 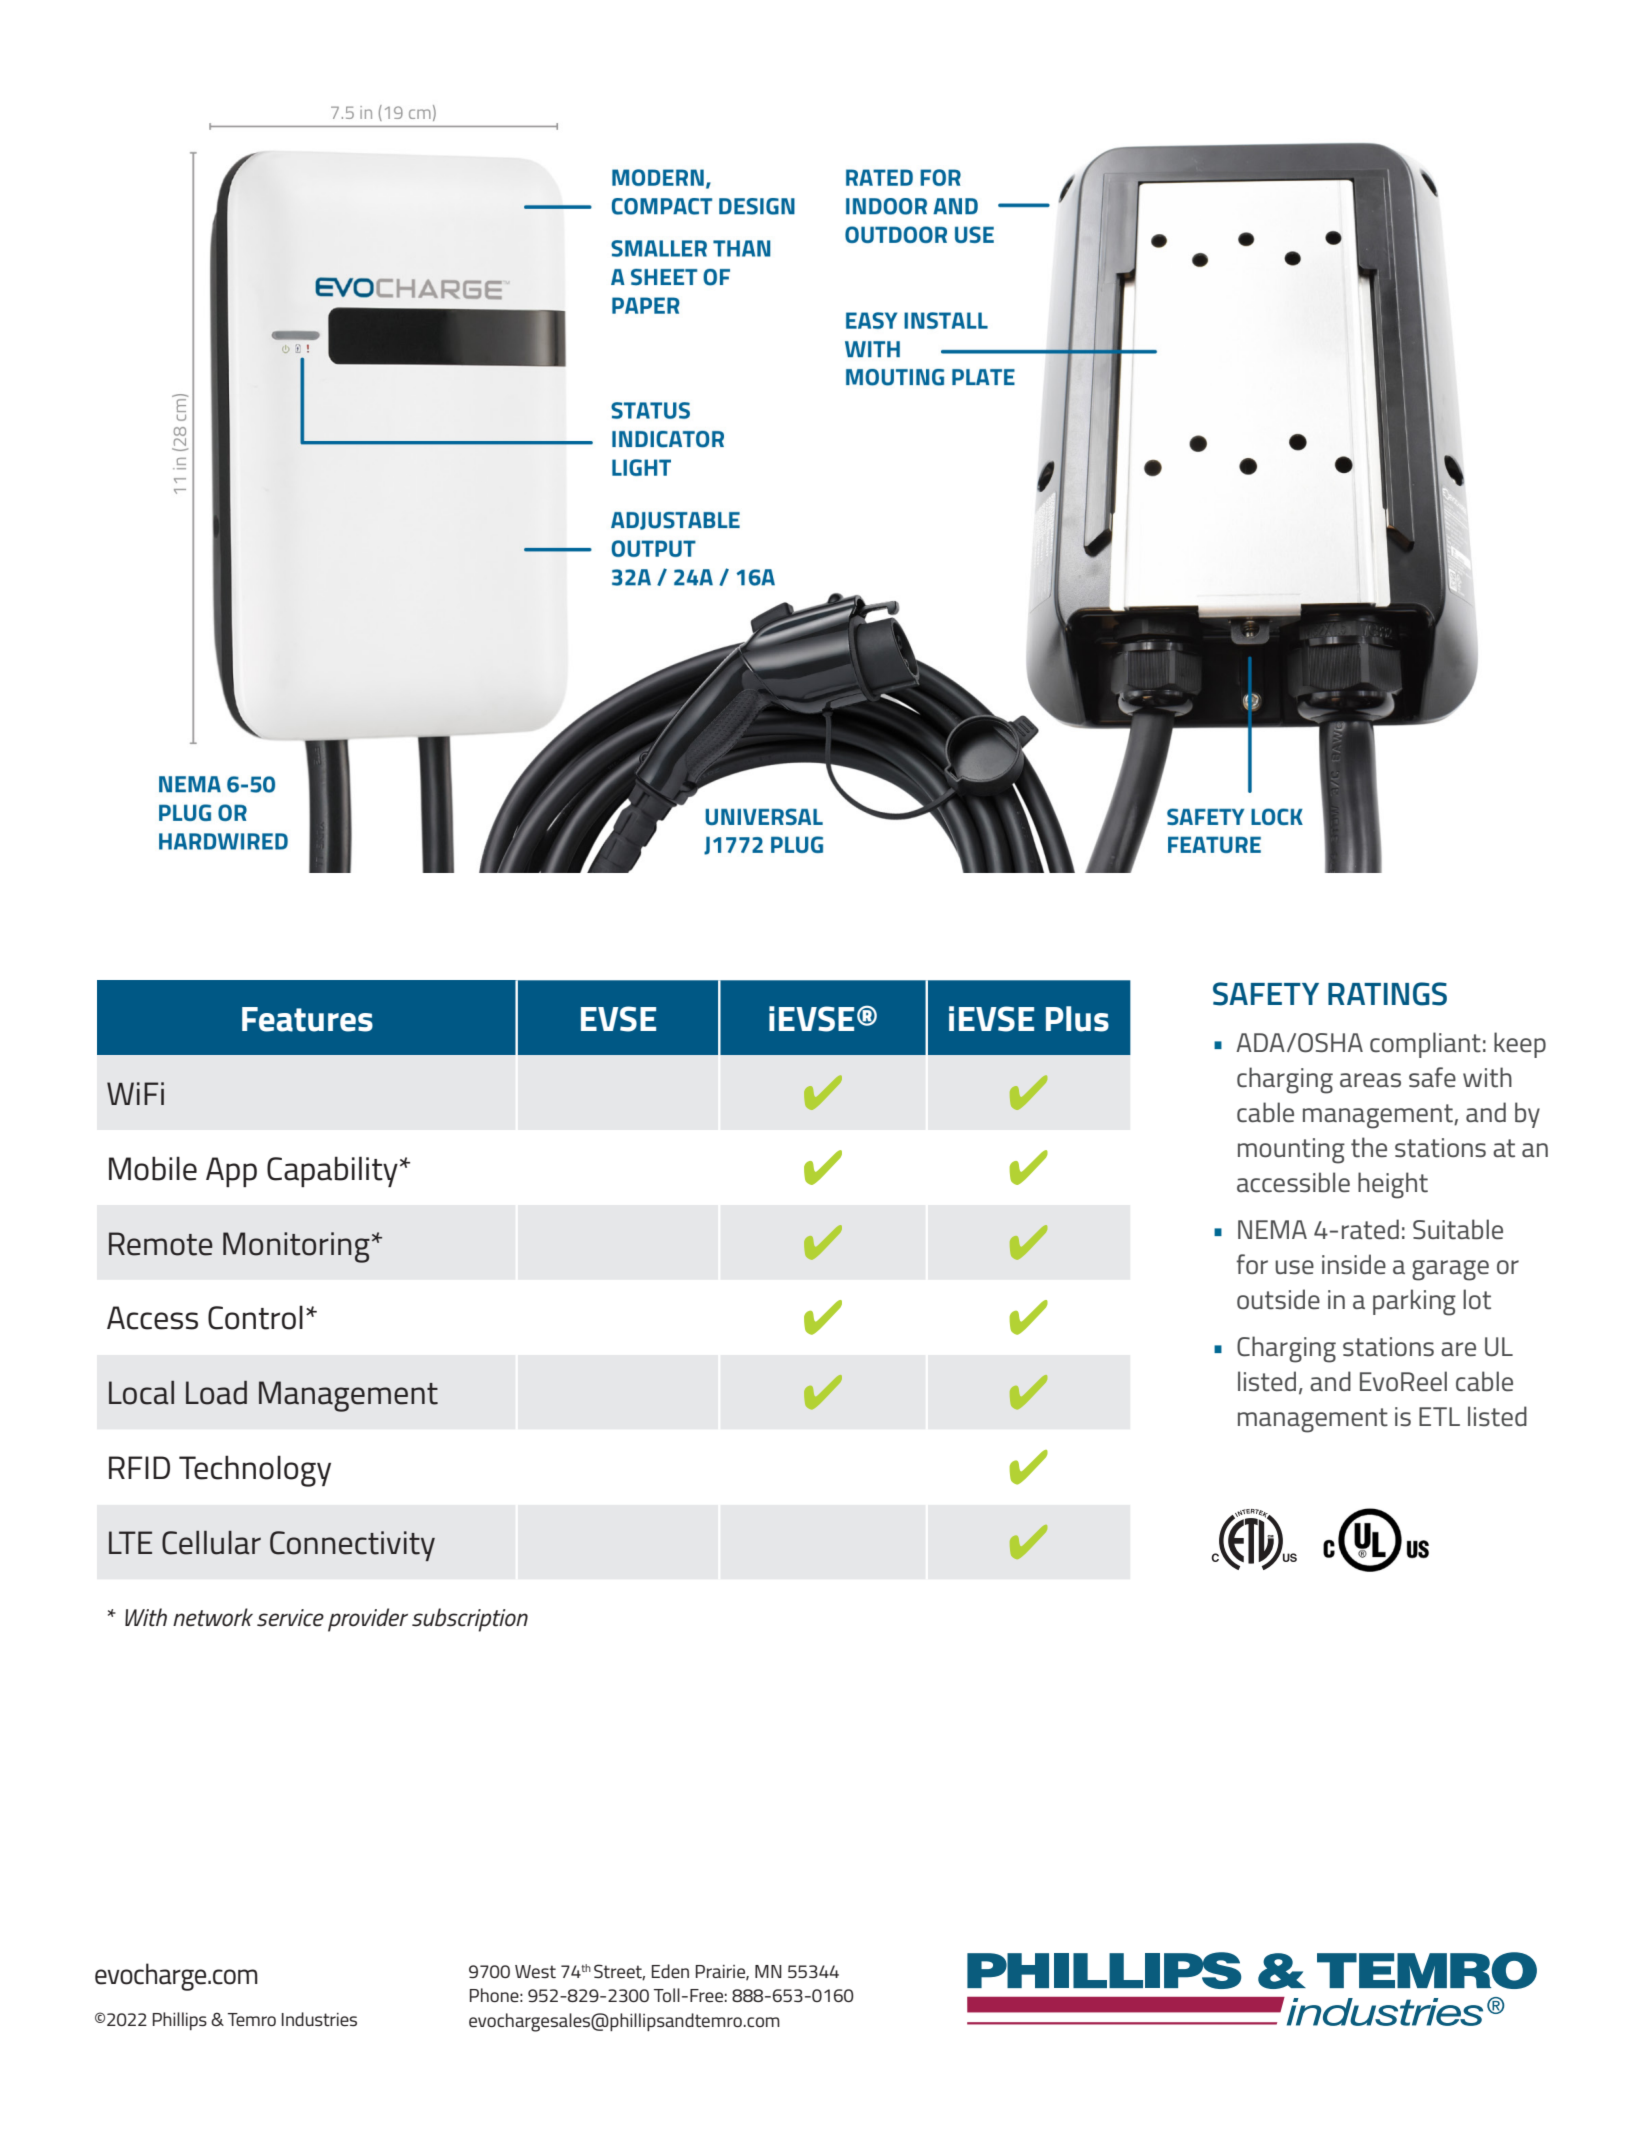 I want to click on West, so click(x=535, y=1971).
